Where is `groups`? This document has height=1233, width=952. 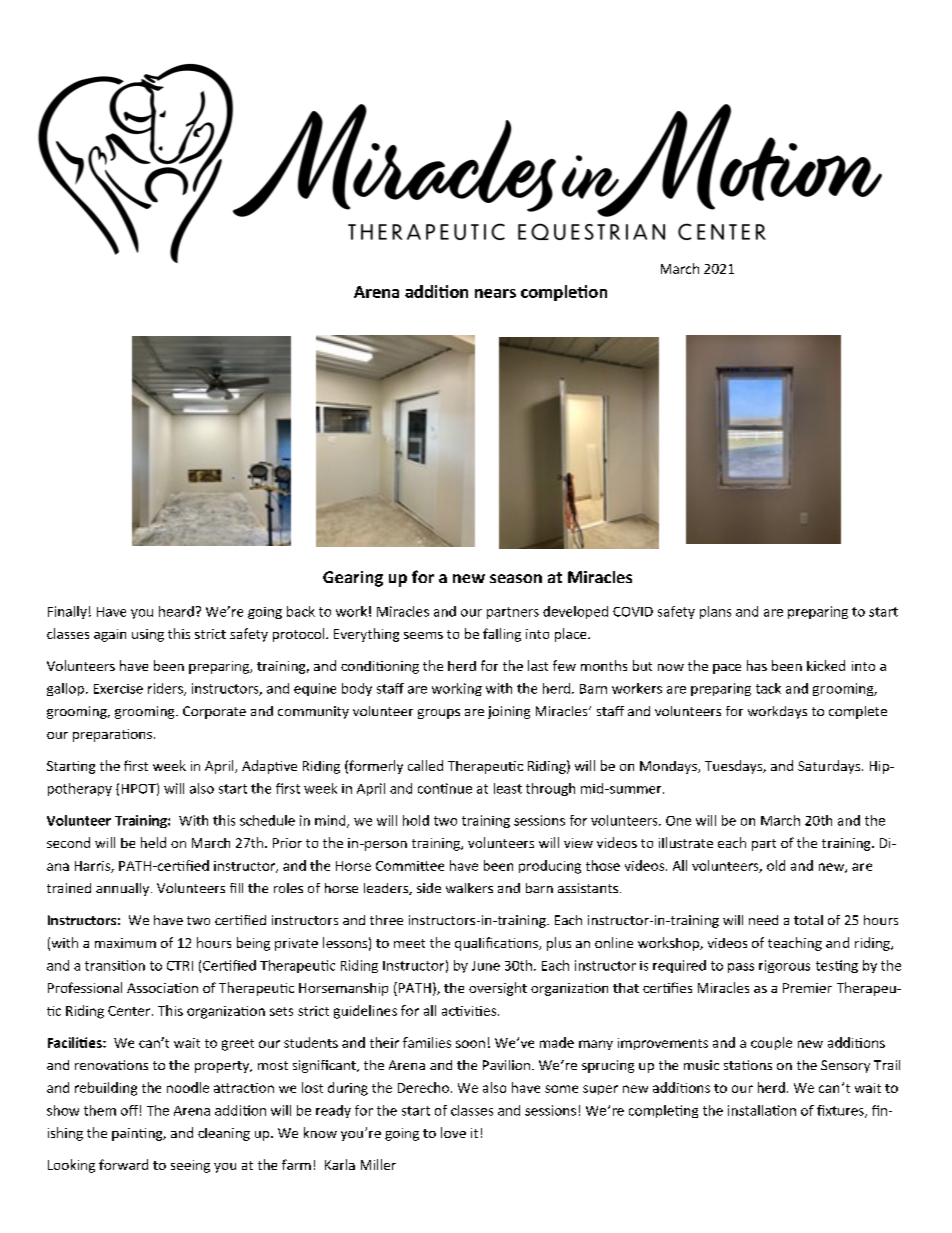
groups is located at coordinates (439, 714).
